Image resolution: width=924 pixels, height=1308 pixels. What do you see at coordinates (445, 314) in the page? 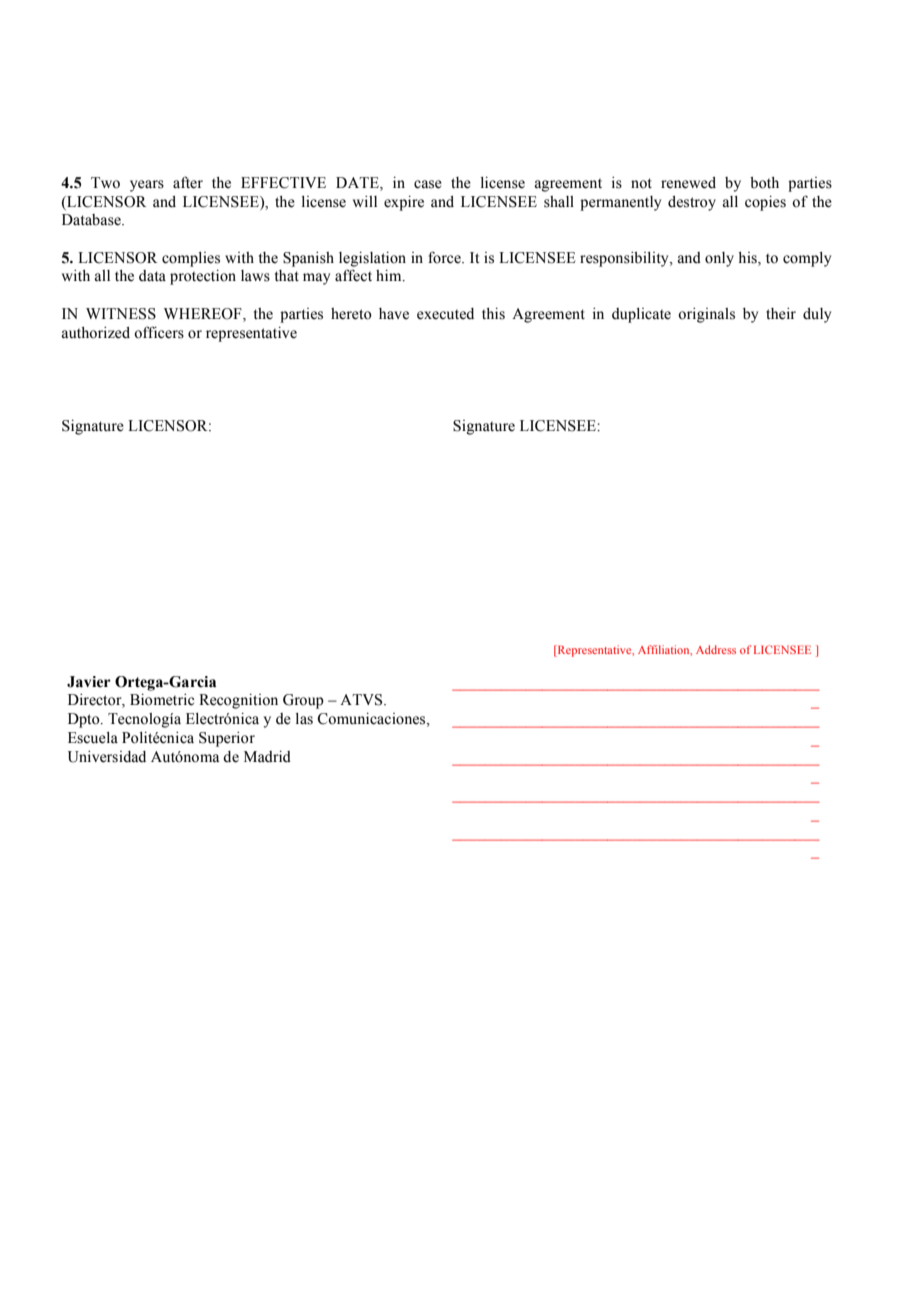
I see `executed` at bounding box center [445, 314].
